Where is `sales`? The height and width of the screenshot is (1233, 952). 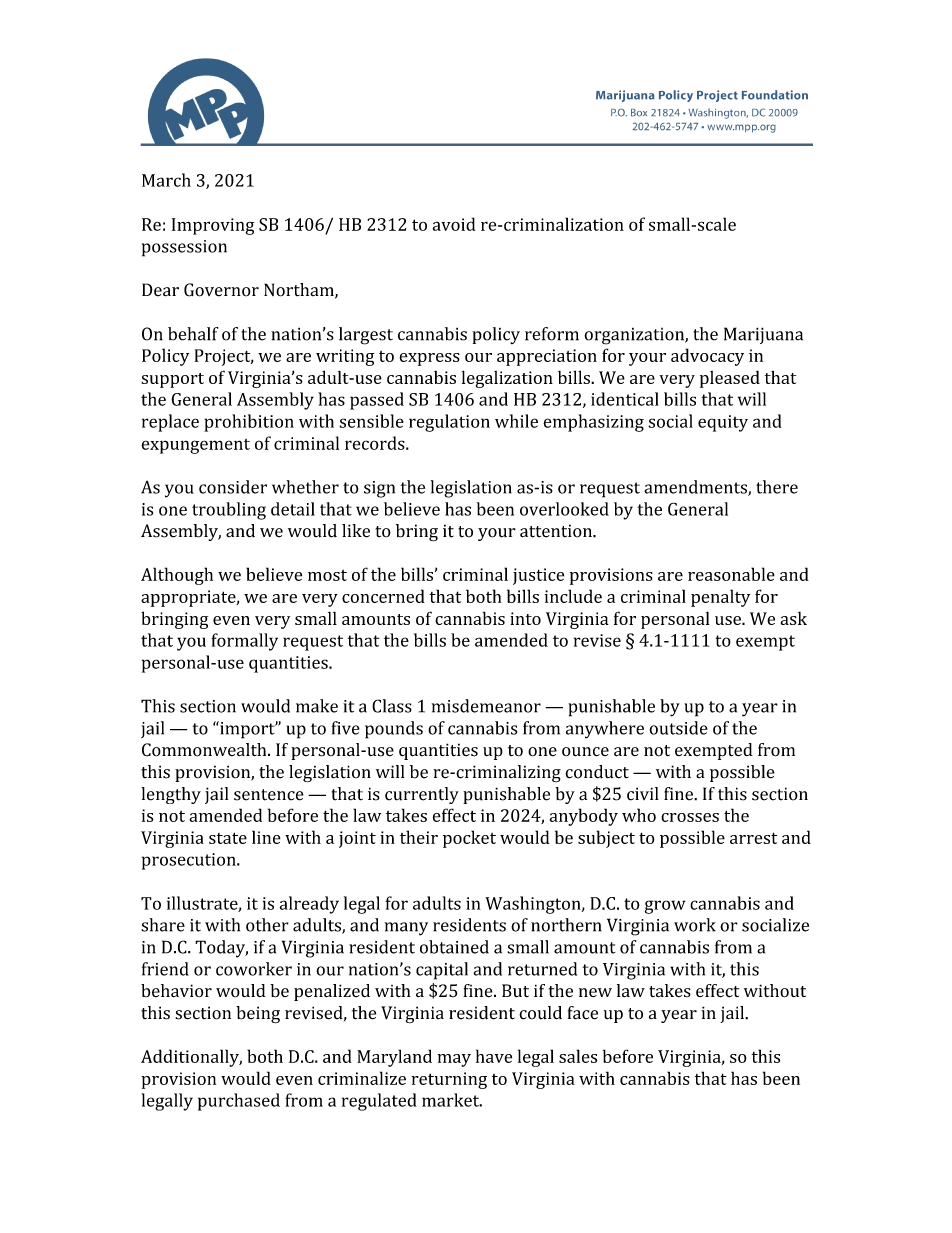 sales is located at coordinates (578, 1056).
